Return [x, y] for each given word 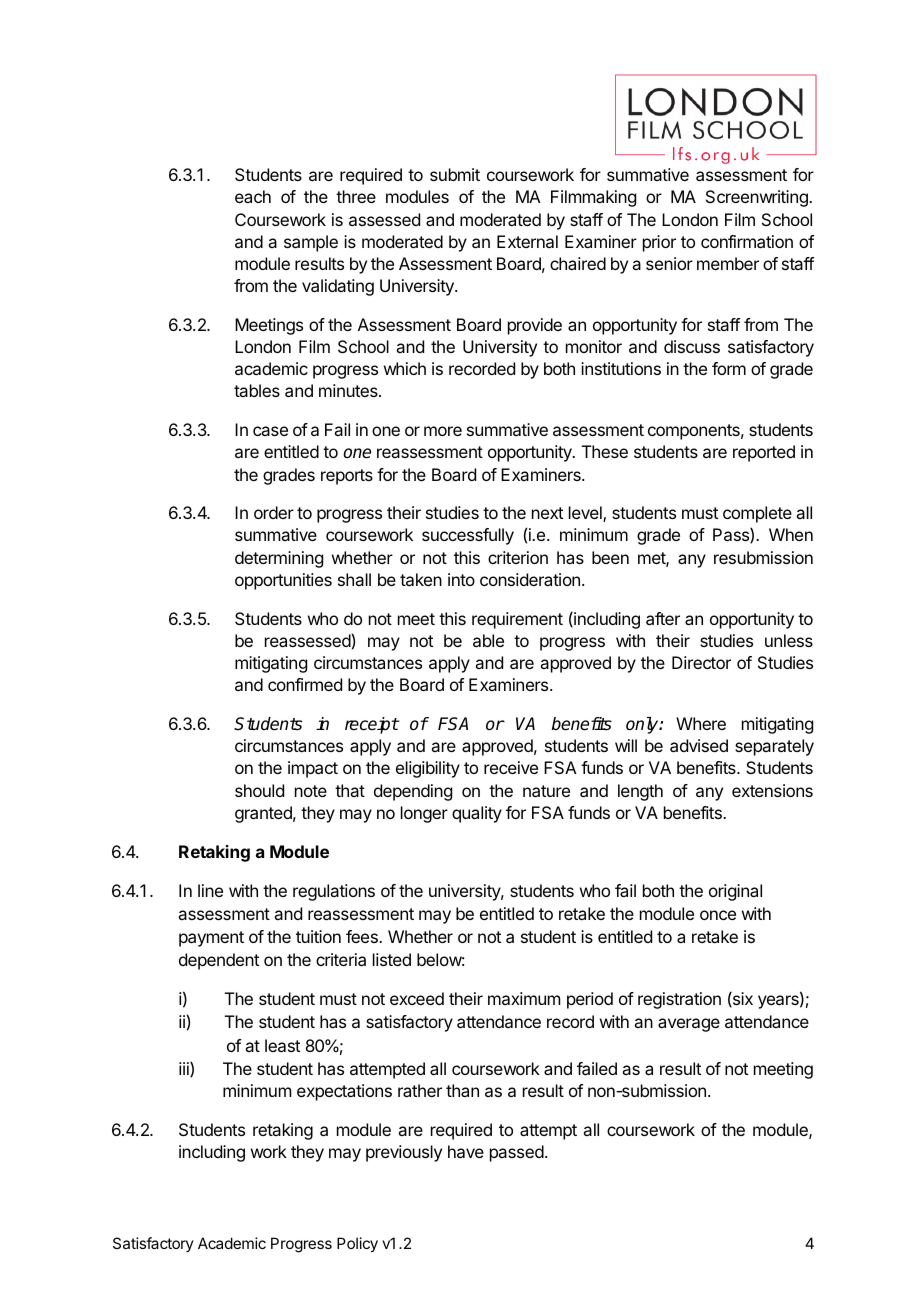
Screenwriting [758, 198]
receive [511, 767]
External [527, 241]
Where [701, 723]
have [466, 1151]
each [253, 196]
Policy [357, 1244]
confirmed [305, 684]
